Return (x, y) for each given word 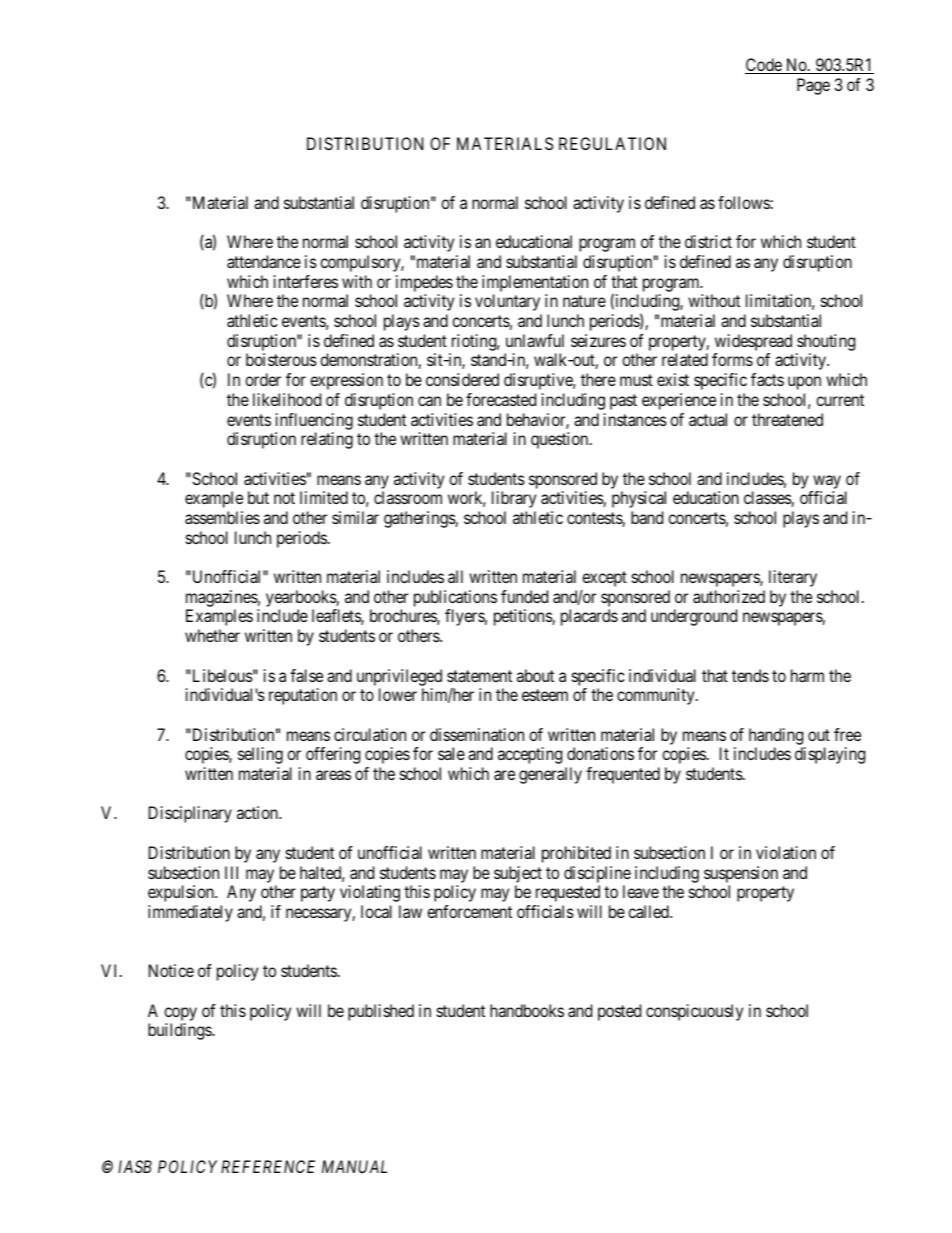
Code (764, 66)
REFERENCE (268, 1166)
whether (212, 635)
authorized (729, 596)
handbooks (527, 1010)
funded (524, 596)
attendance (264, 261)
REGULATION (612, 143)
